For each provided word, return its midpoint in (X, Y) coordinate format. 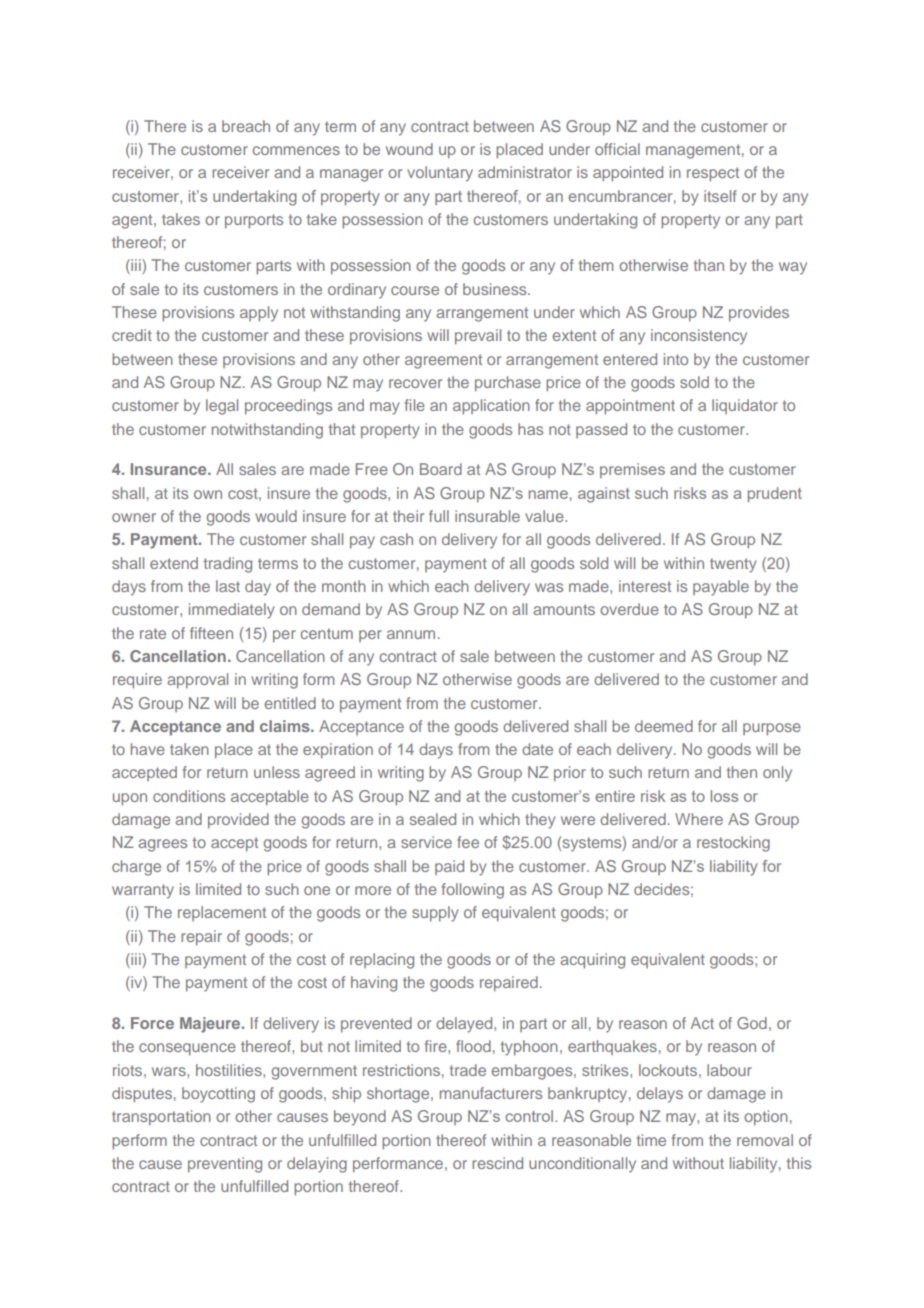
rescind (497, 1163)
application (491, 407)
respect (713, 174)
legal (222, 407)
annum (411, 634)
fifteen (211, 633)
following (473, 891)
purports (254, 221)
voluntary (440, 174)
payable (721, 588)
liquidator (745, 406)
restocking (733, 844)
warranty (143, 891)
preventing (225, 1165)
